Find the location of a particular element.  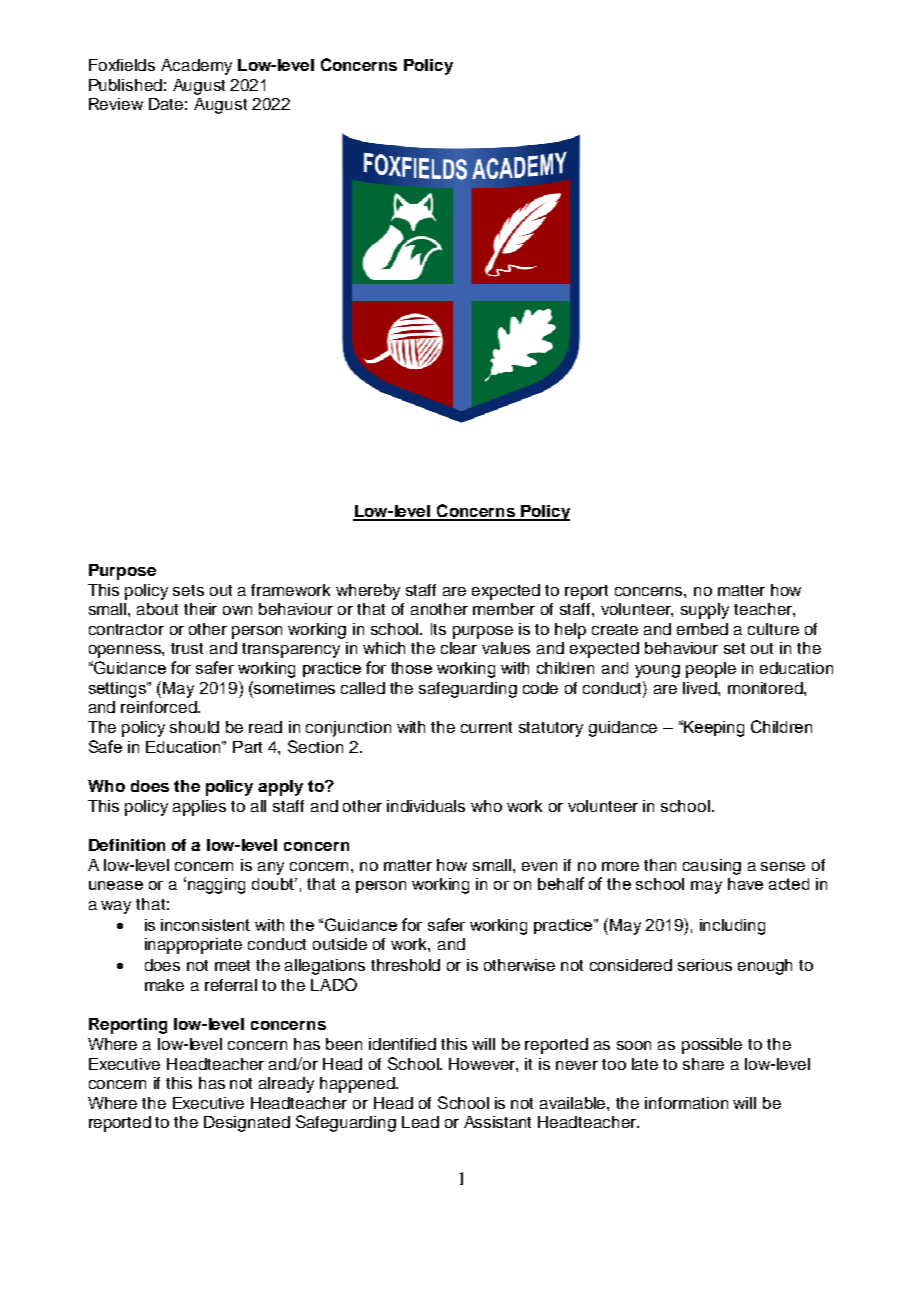

causing is located at coordinates (712, 867).
